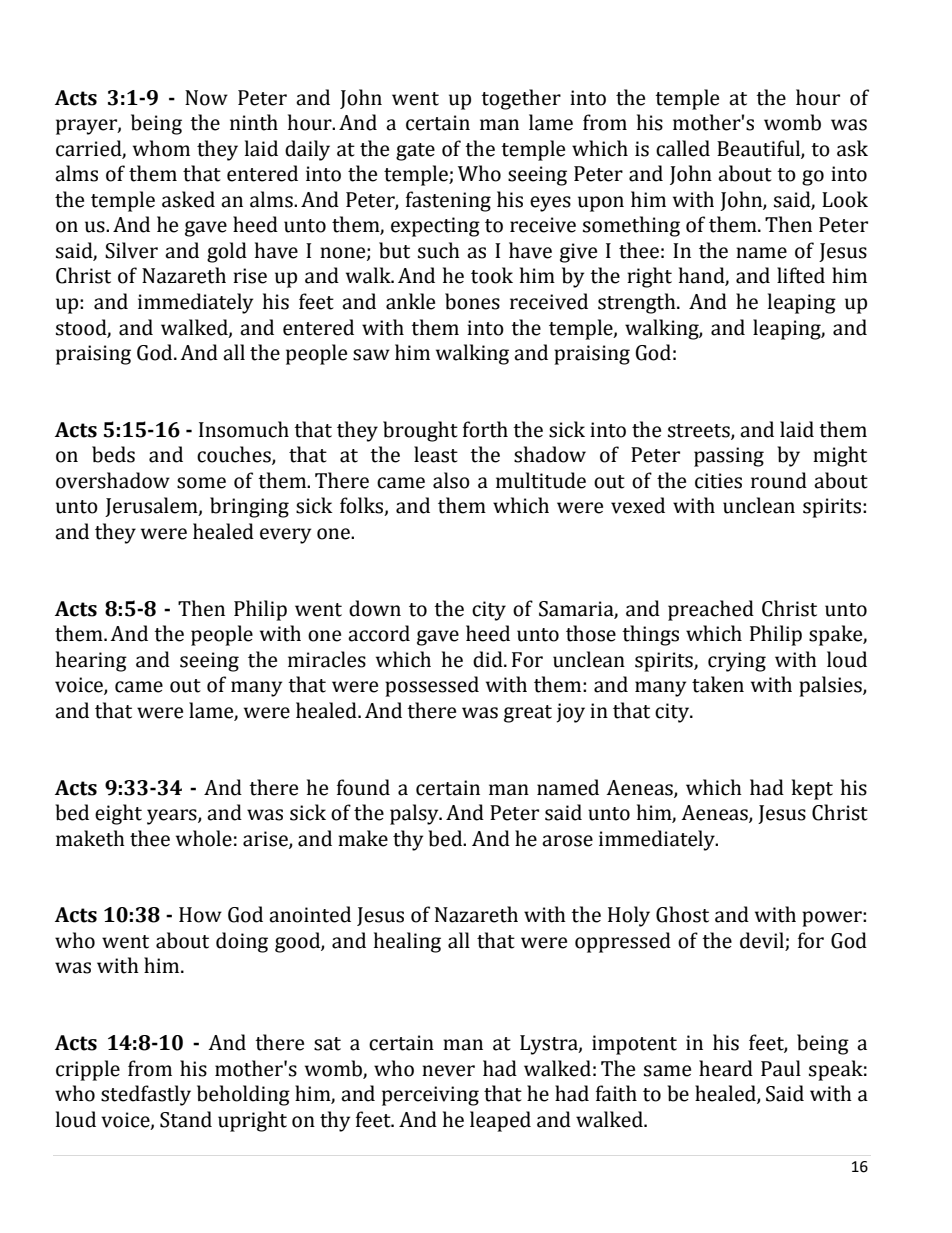  What do you see at coordinates (489, 659) in the screenshot?
I see `did` at bounding box center [489, 659].
